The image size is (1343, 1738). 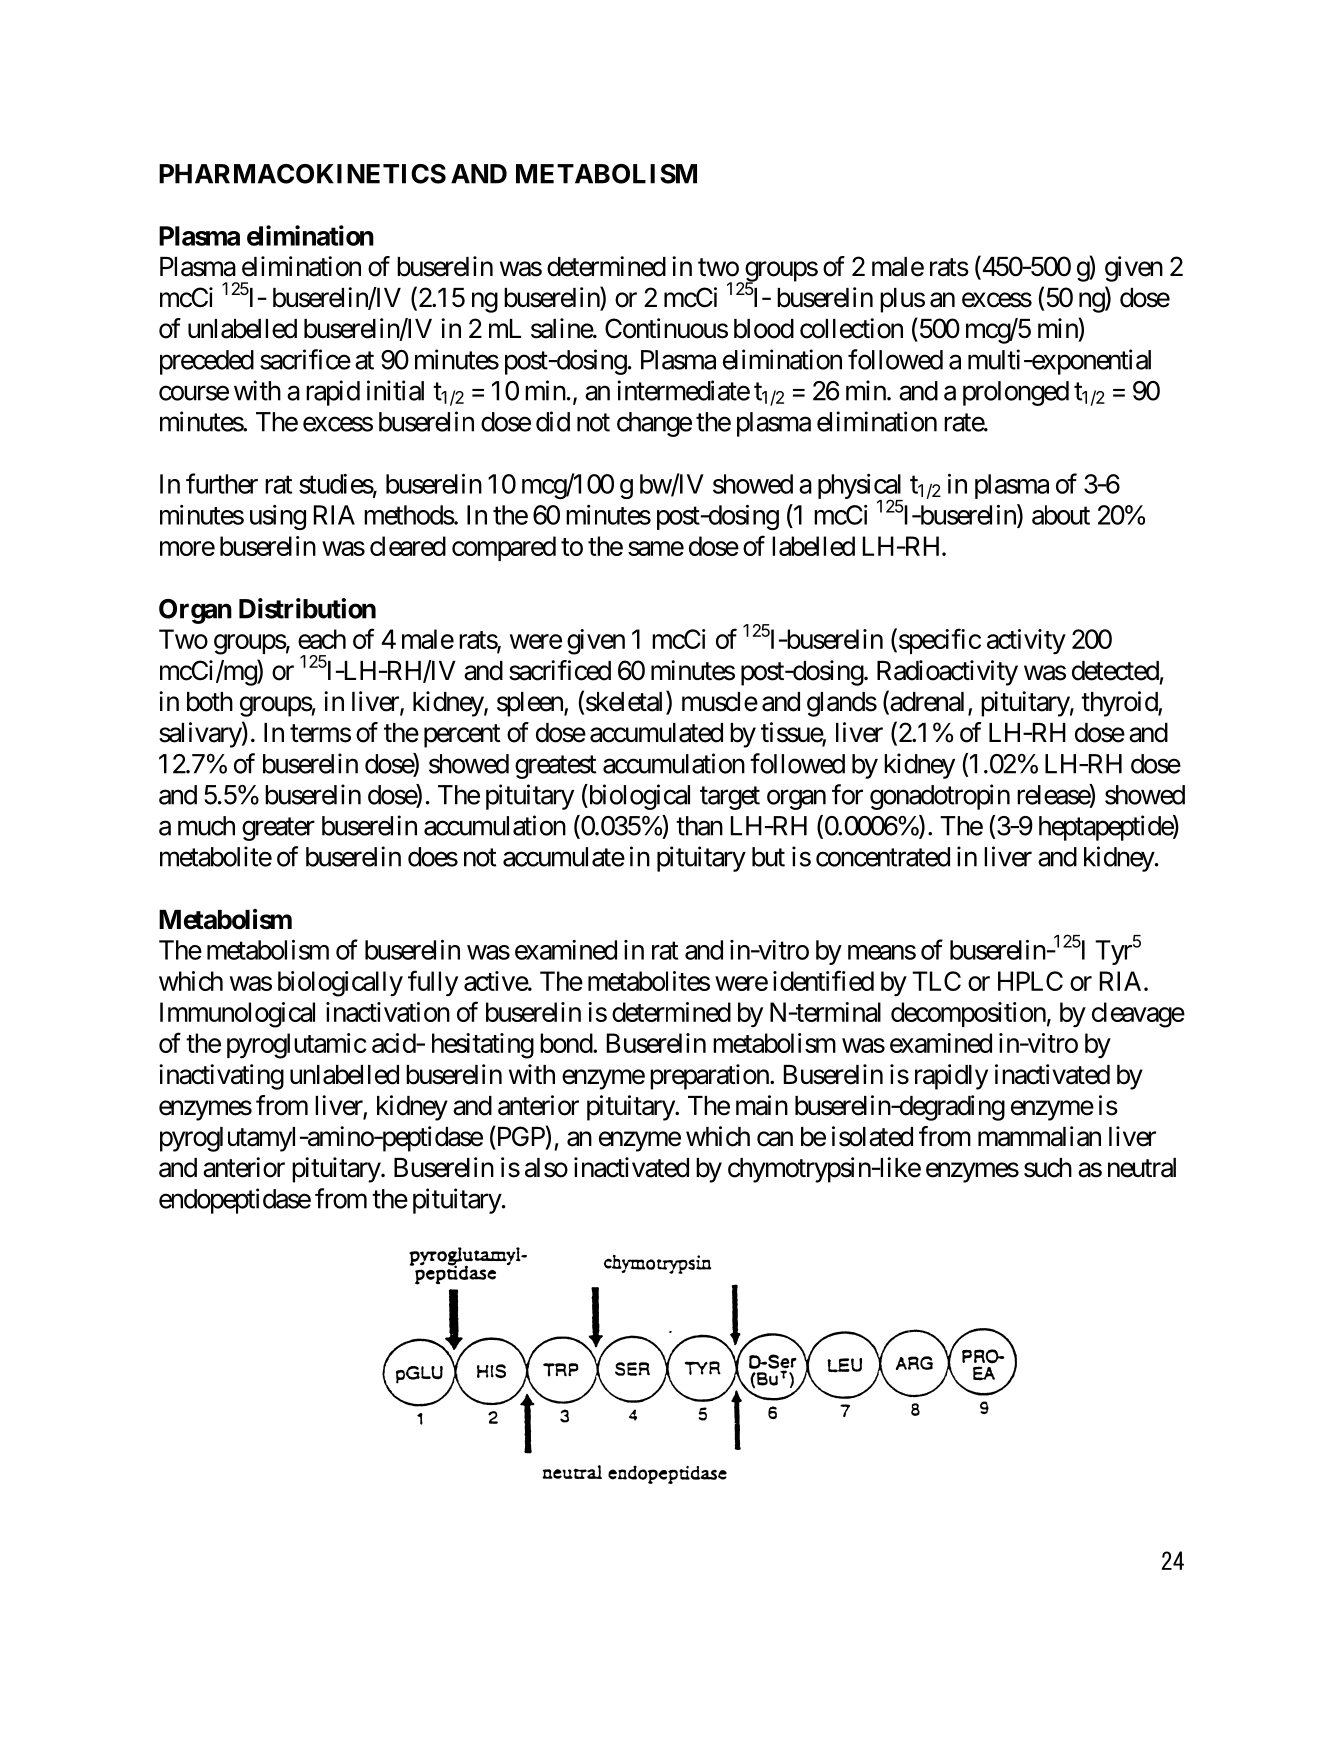 What do you see at coordinates (1039, 1136) in the screenshot?
I see `mammalian` at bounding box center [1039, 1136].
